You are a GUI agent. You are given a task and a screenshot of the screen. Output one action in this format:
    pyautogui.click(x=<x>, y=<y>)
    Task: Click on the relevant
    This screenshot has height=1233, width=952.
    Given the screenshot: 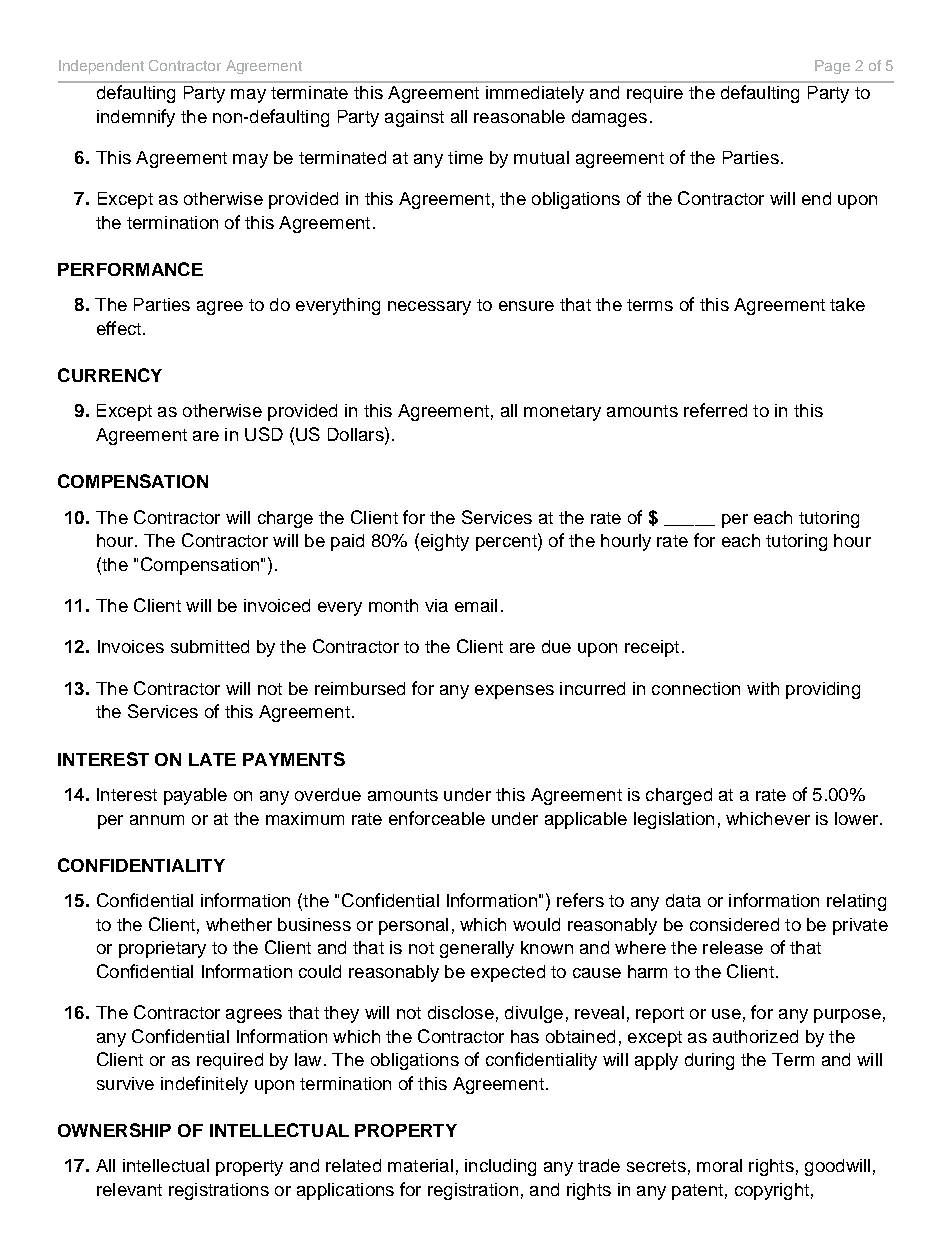 What is the action you would take?
    pyautogui.click(x=129, y=1189)
